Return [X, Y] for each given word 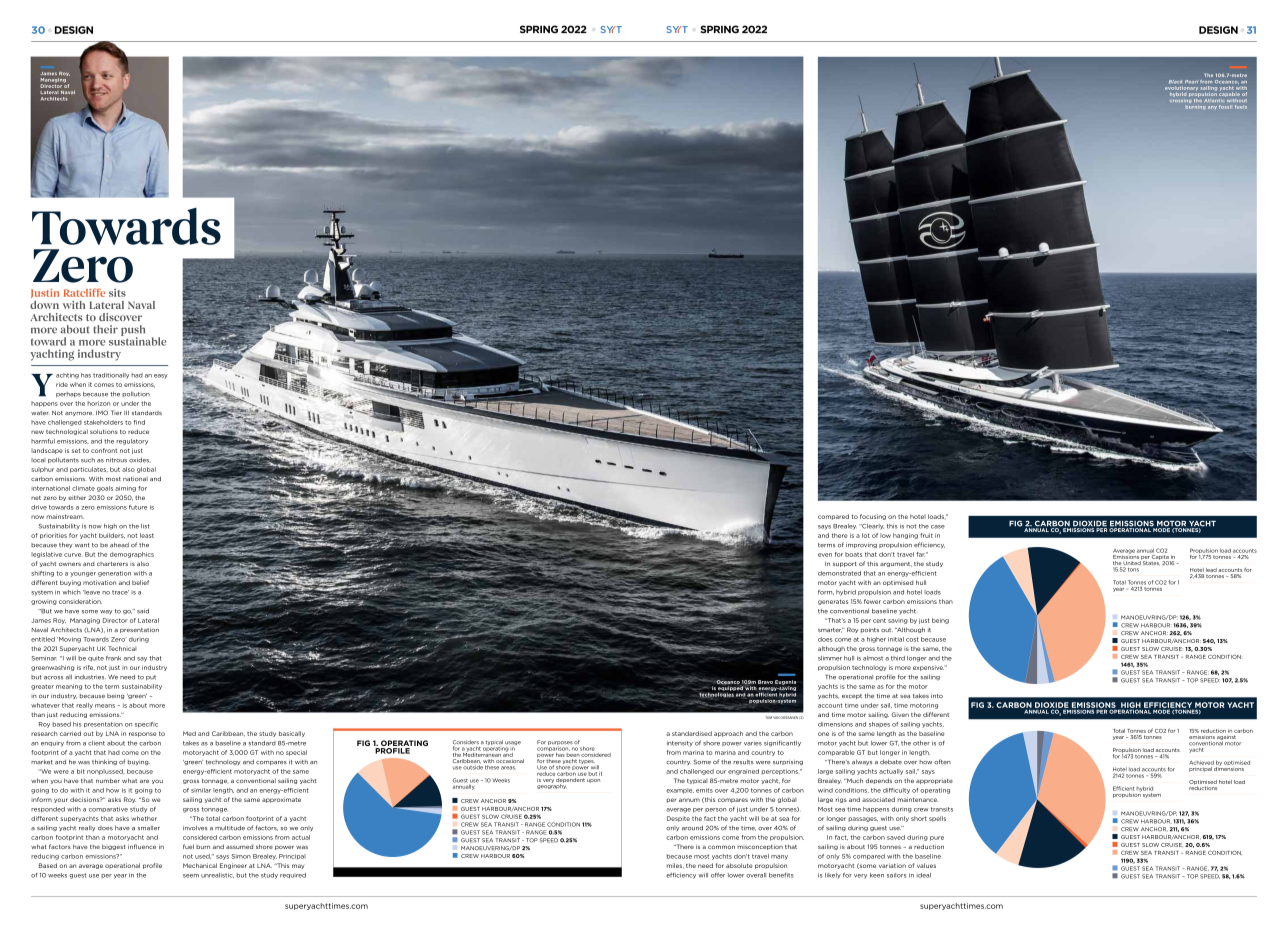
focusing [873, 517]
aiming [125, 489]
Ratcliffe [84, 292]
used [203, 856]
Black [1175, 82]
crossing [1180, 101]
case [938, 527]
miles [675, 866]
